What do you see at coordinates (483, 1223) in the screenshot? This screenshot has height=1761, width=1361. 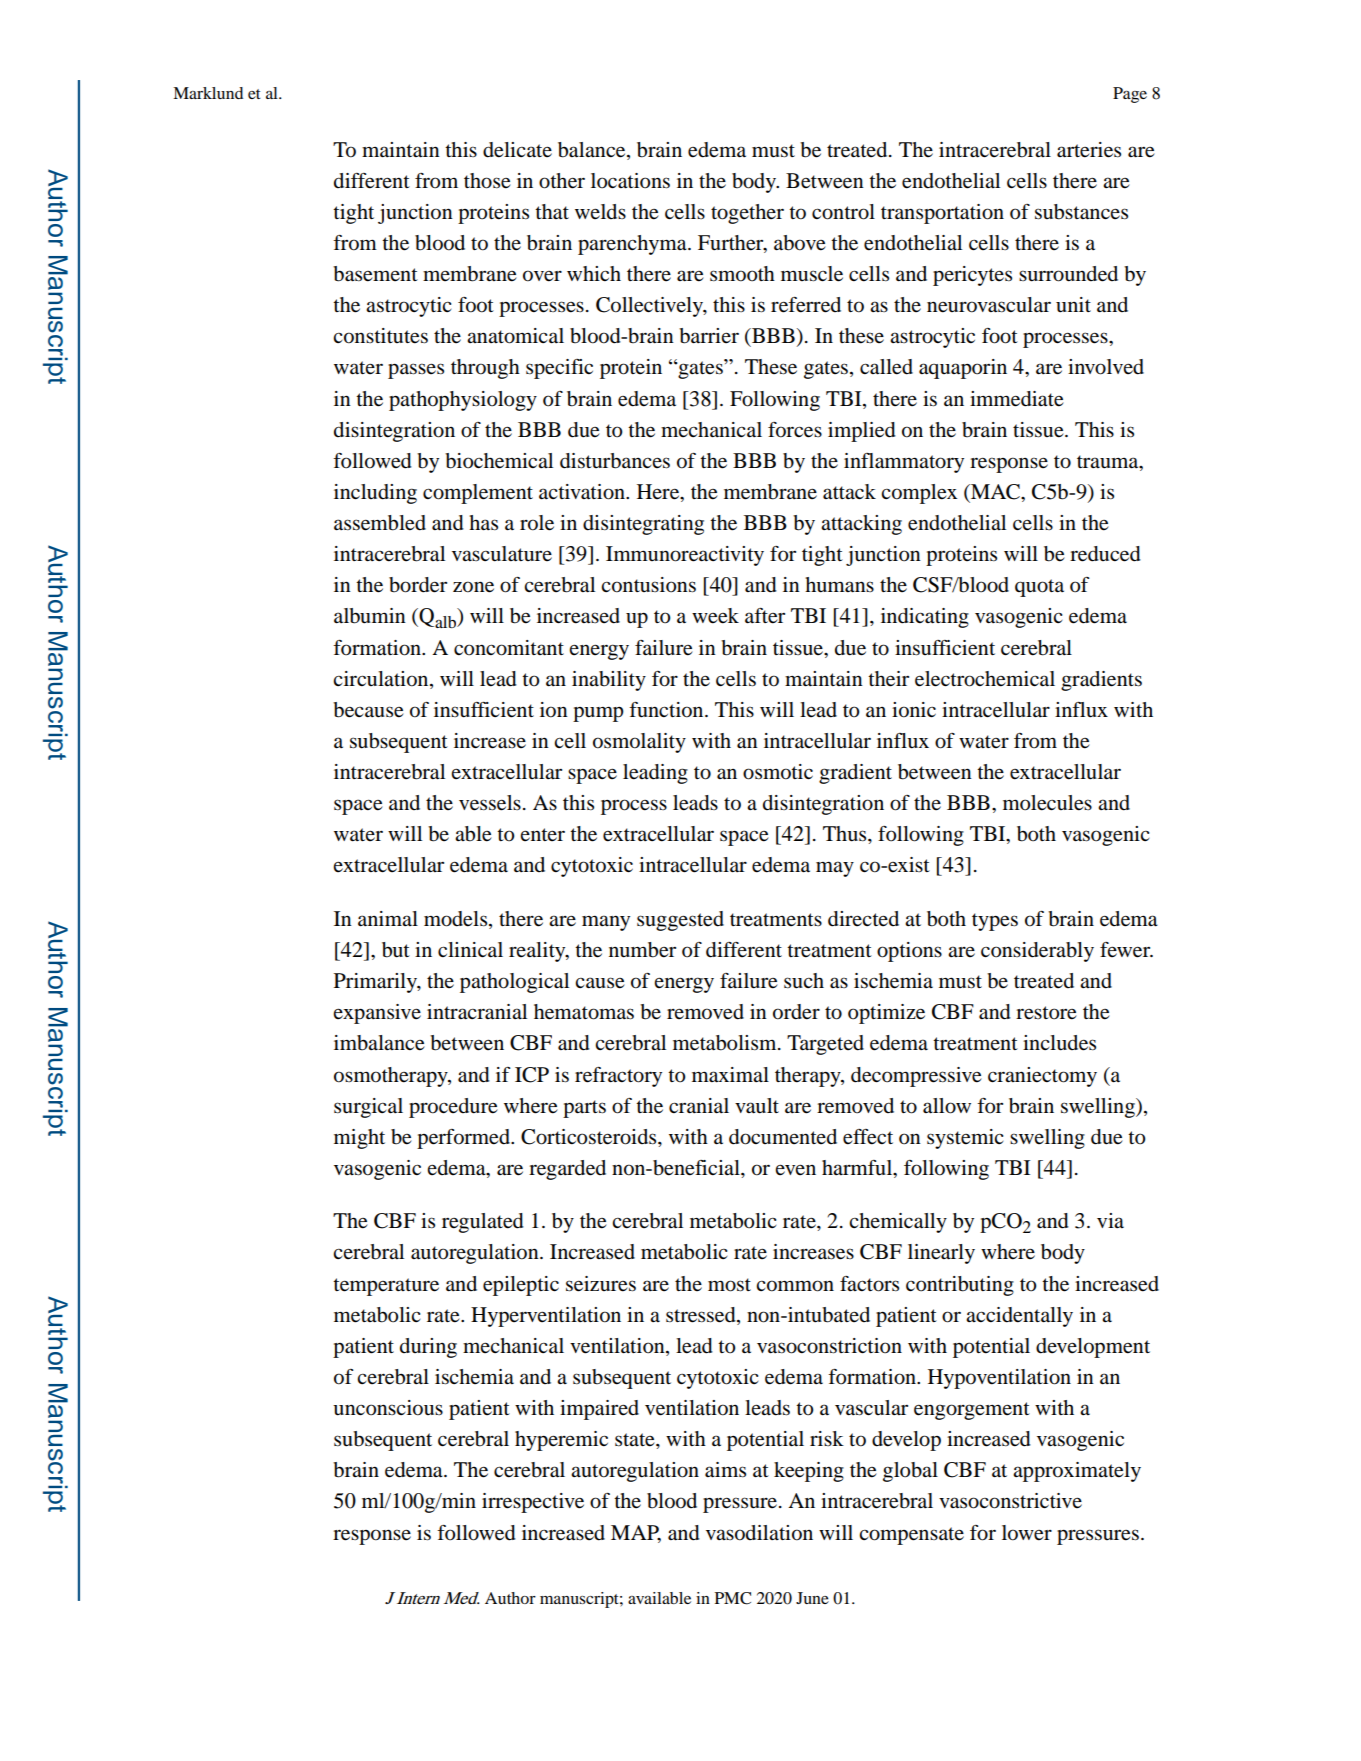 I see `regulated` at bounding box center [483, 1223].
